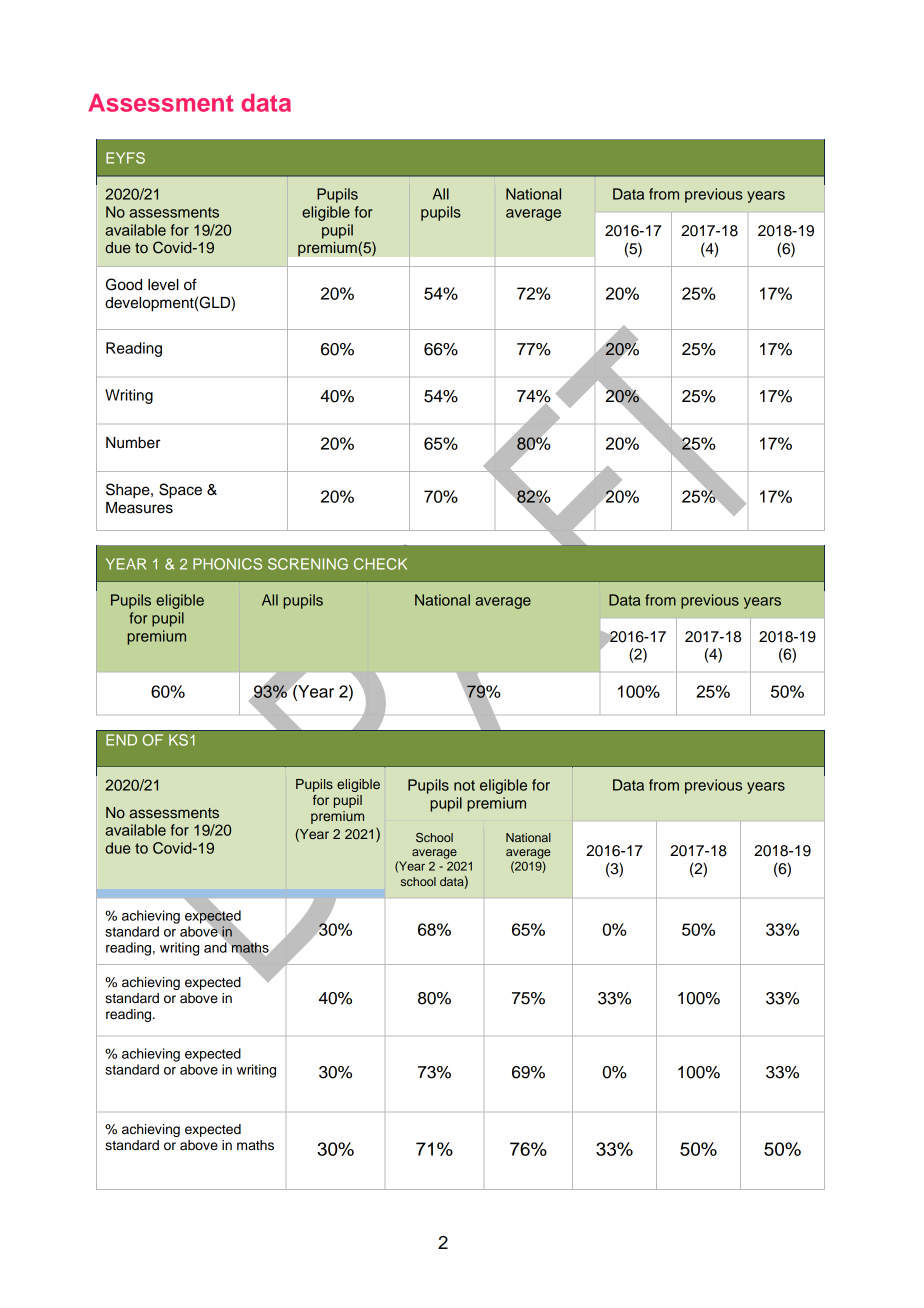 The image size is (924, 1308). Describe the element at coordinates (124, 284) in the page. I see `Good` at that location.
